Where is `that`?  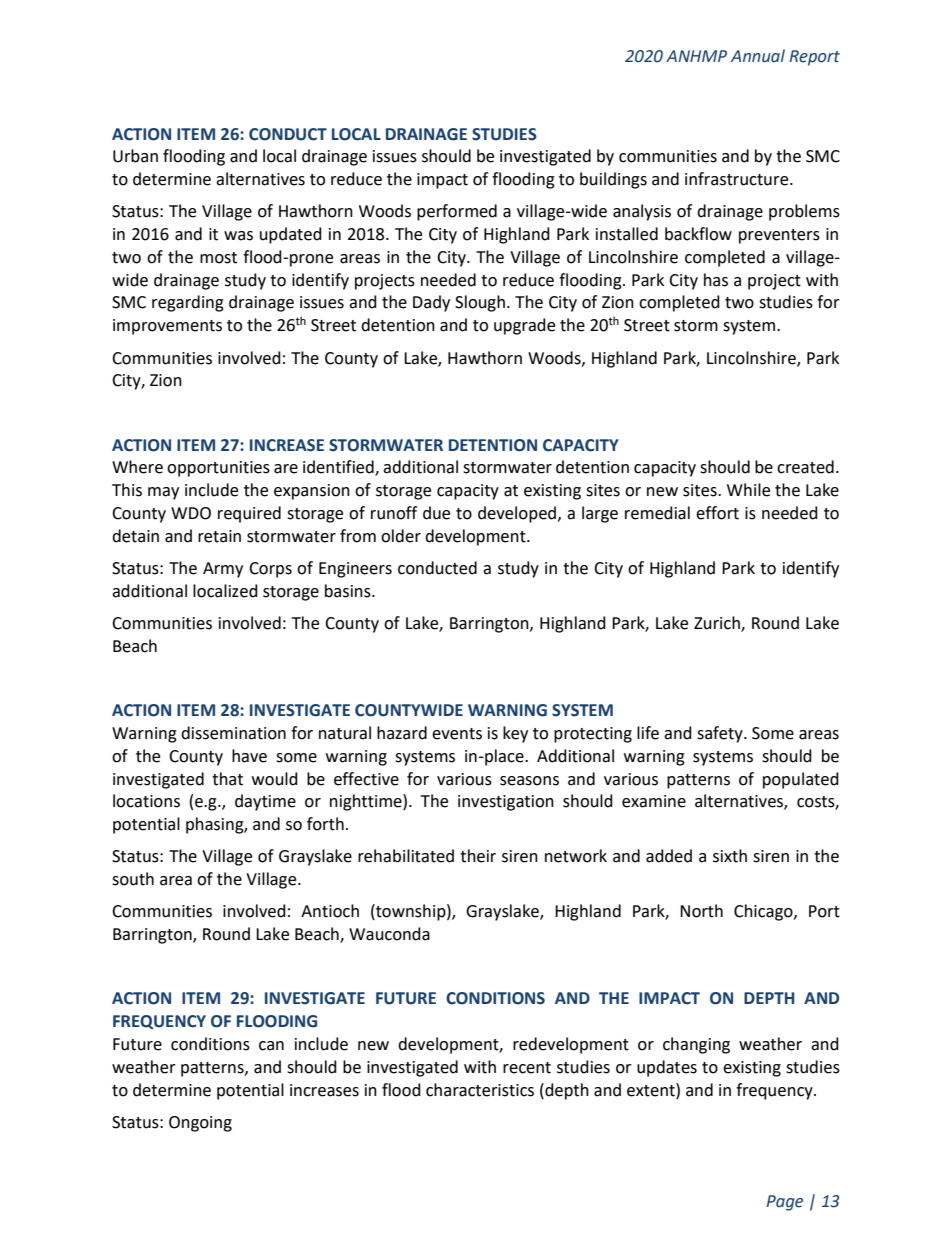 that is located at coordinates (227, 779).
